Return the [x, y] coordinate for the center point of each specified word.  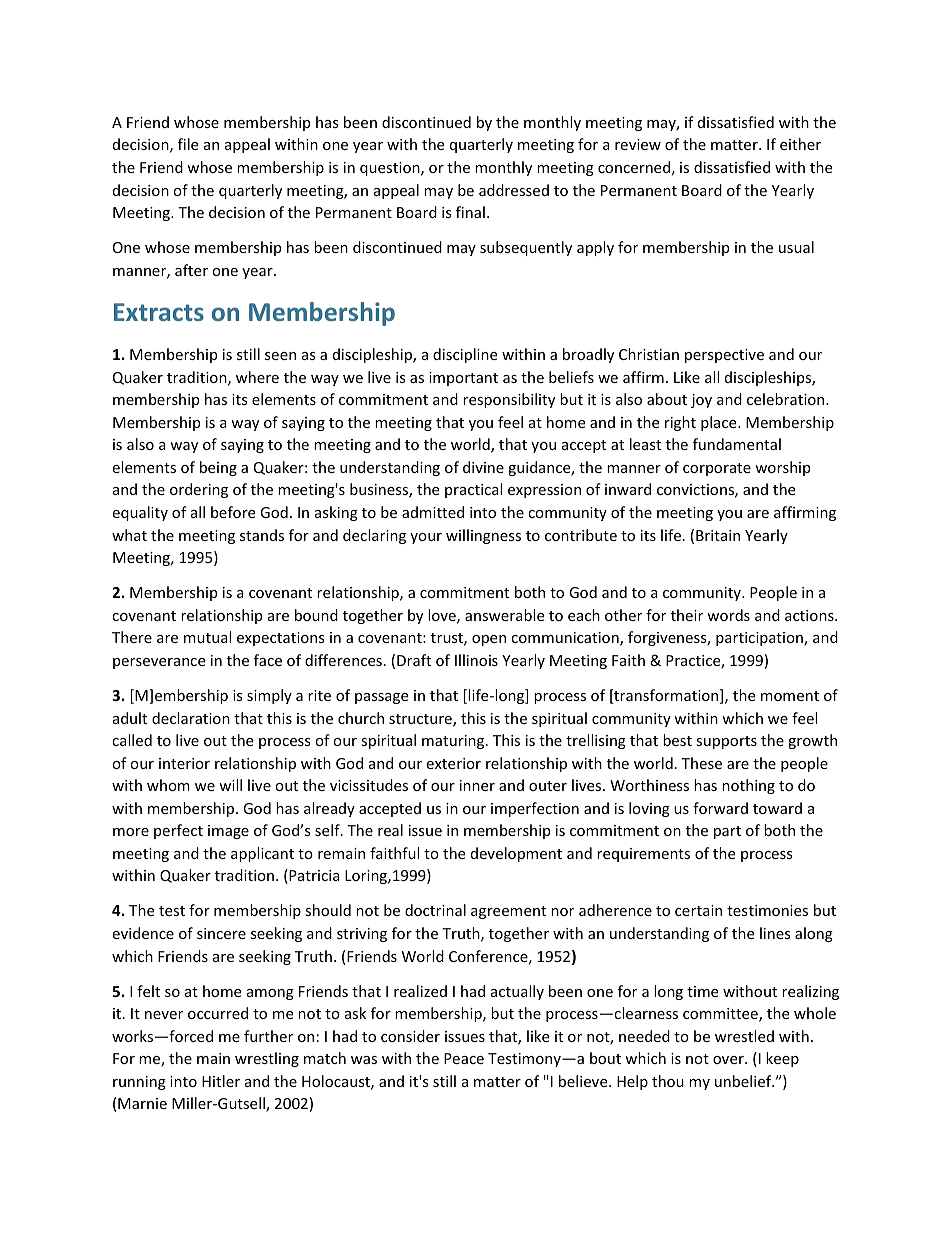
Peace [464, 1058]
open [489, 640]
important [463, 379]
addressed [514, 190]
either [800, 144]
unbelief [744, 1081]
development [516, 854]
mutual [207, 637]
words [728, 615]
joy [701, 401]
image [228, 832]
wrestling [267, 1059]
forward [720, 808]
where [257, 377]
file [188, 144]
